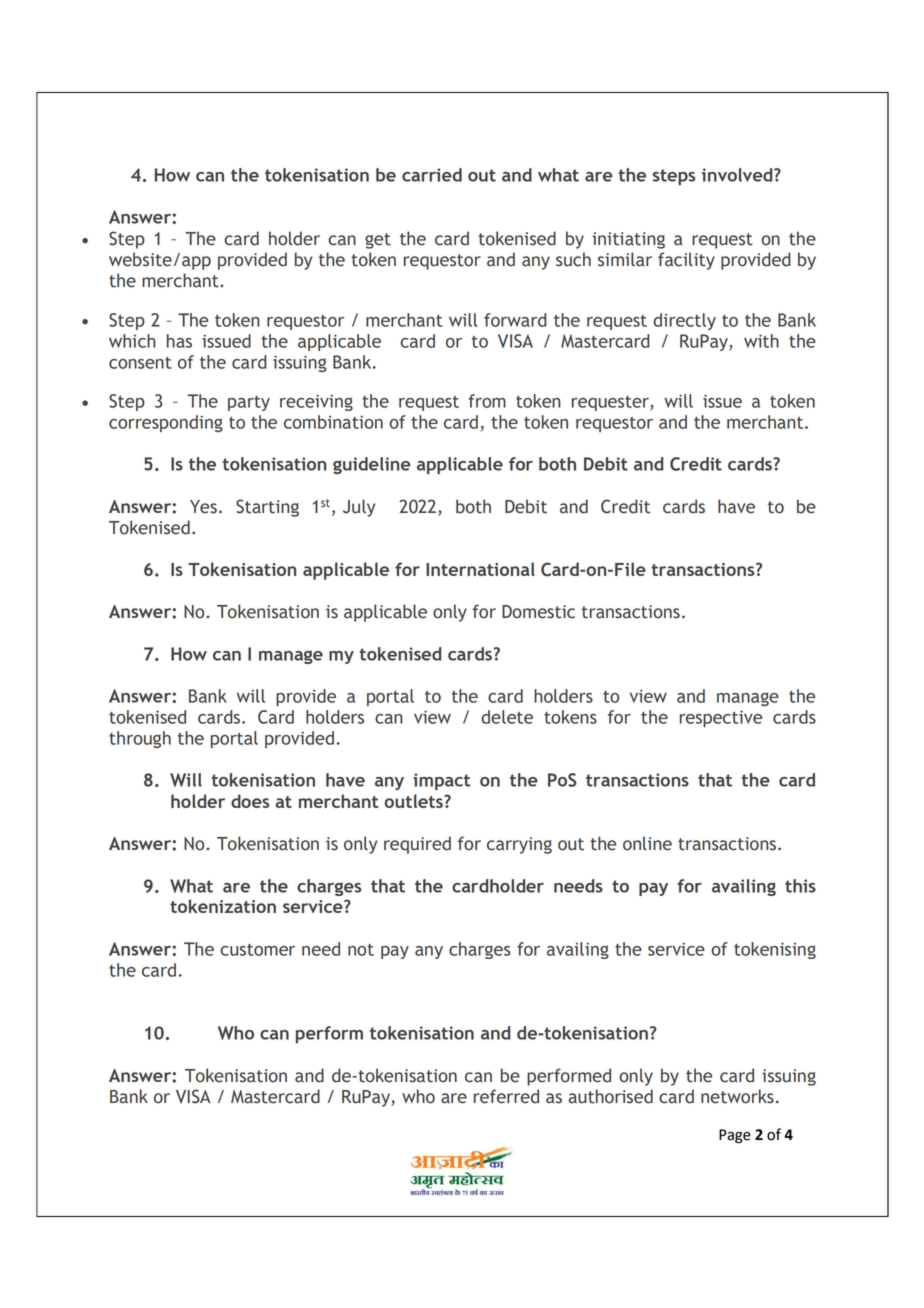 Image resolution: width=924 pixels, height=1308 pixels. I want to click on from, so click(487, 401).
